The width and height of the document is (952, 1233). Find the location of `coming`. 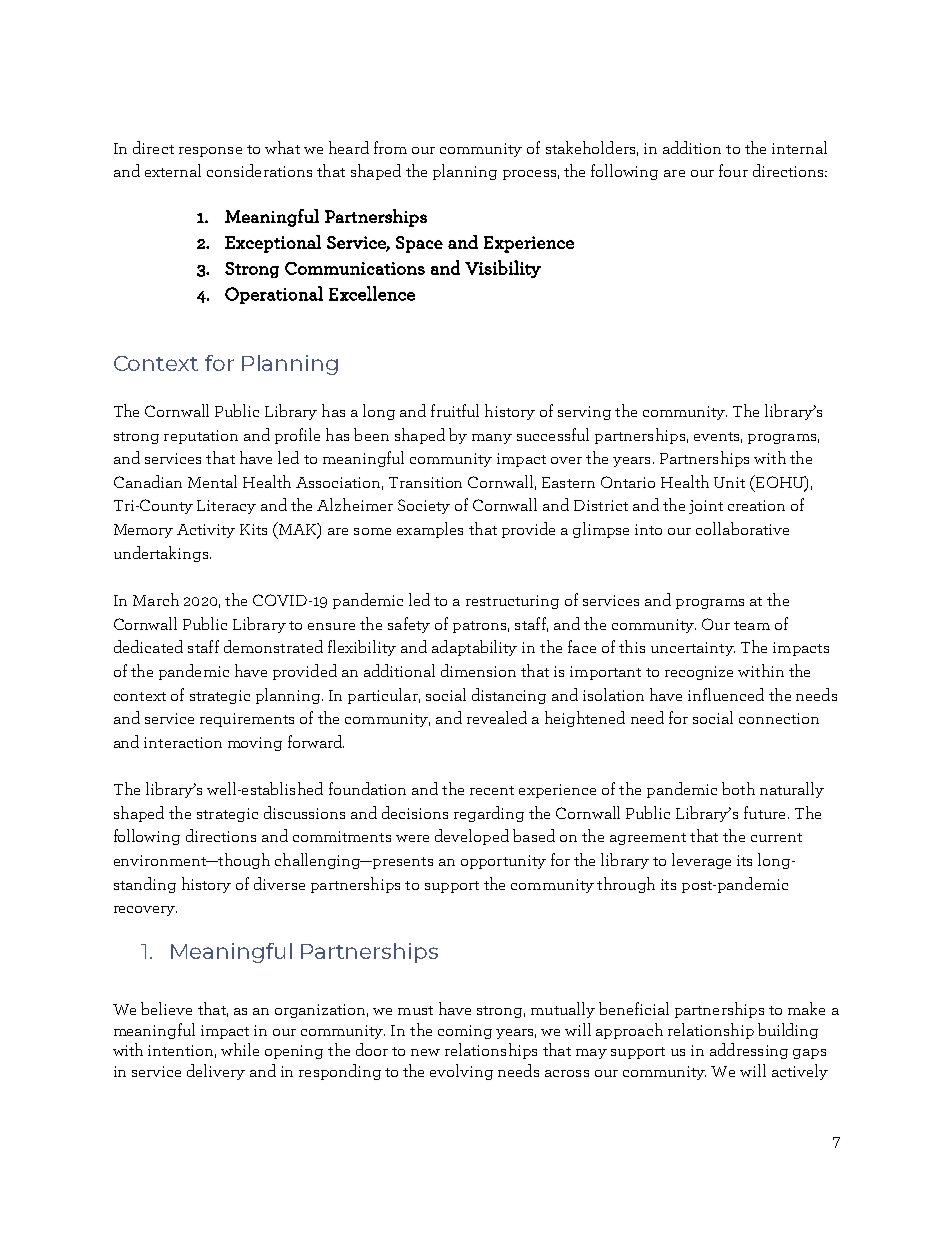

coming is located at coordinates (465, 1032).
